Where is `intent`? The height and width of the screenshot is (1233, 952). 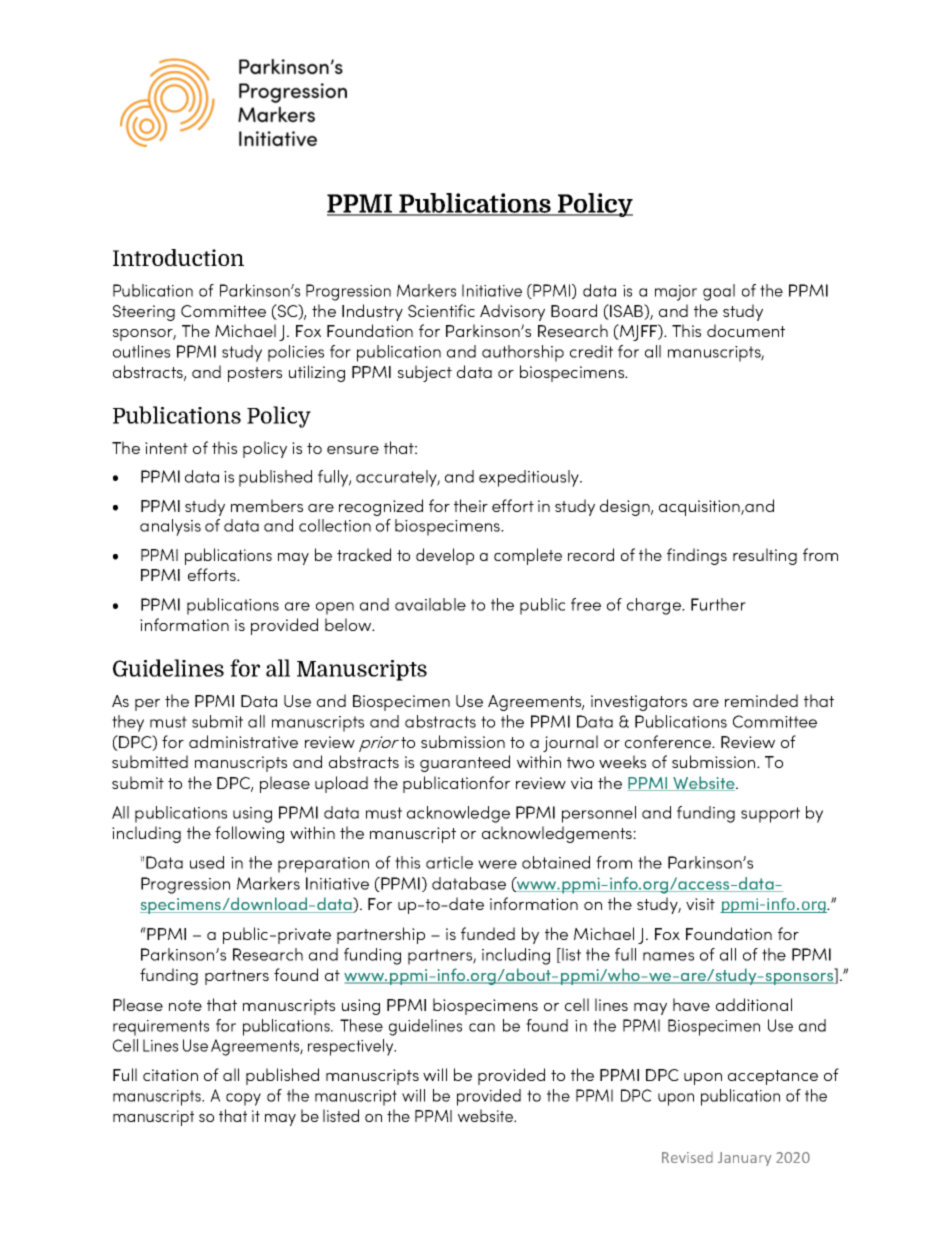 intent is located at coordinates (166, 448).
